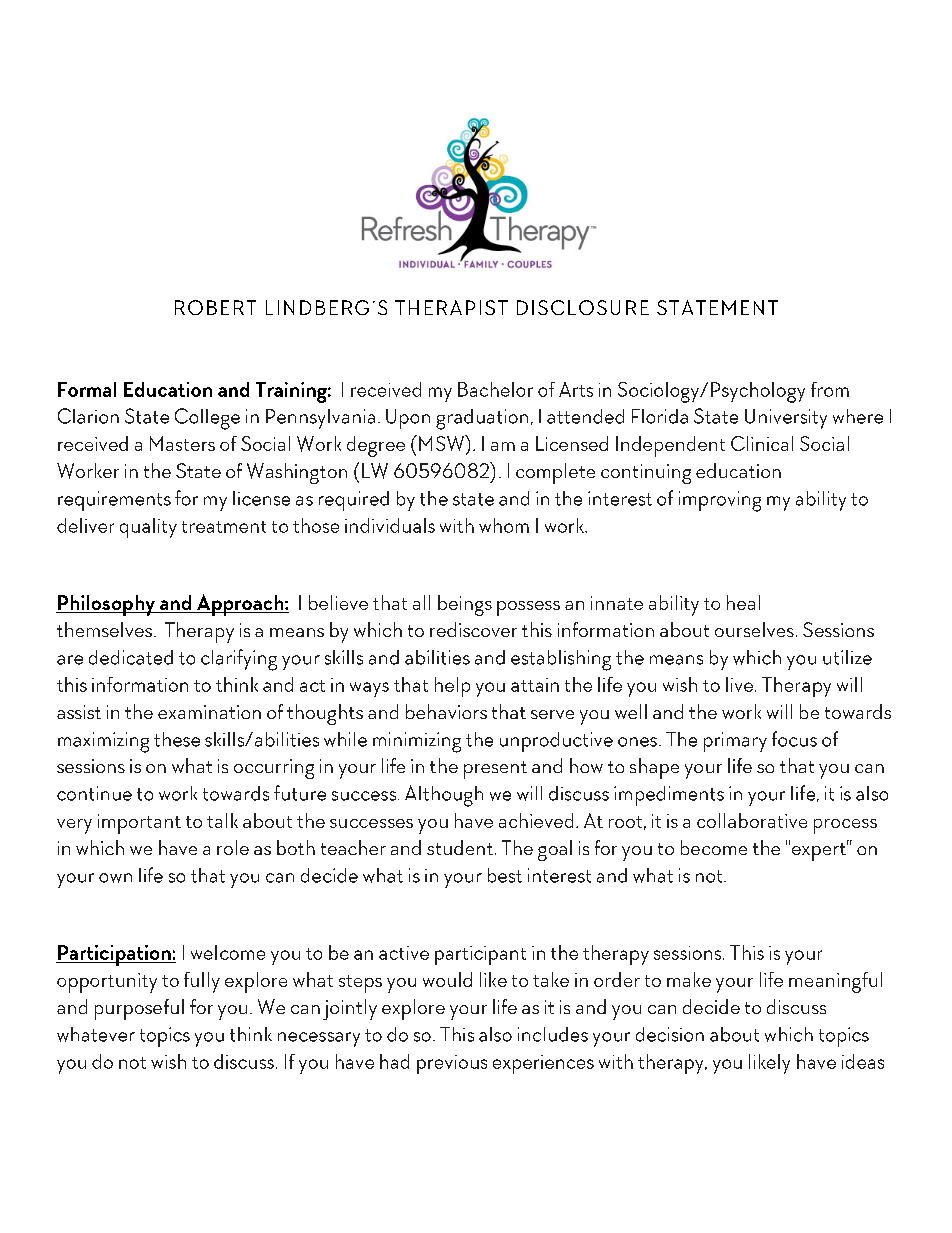 This document has width=952, height=1233. Describe the element at coordinates (847, 657) in the document. I see `utilize` at that location.
